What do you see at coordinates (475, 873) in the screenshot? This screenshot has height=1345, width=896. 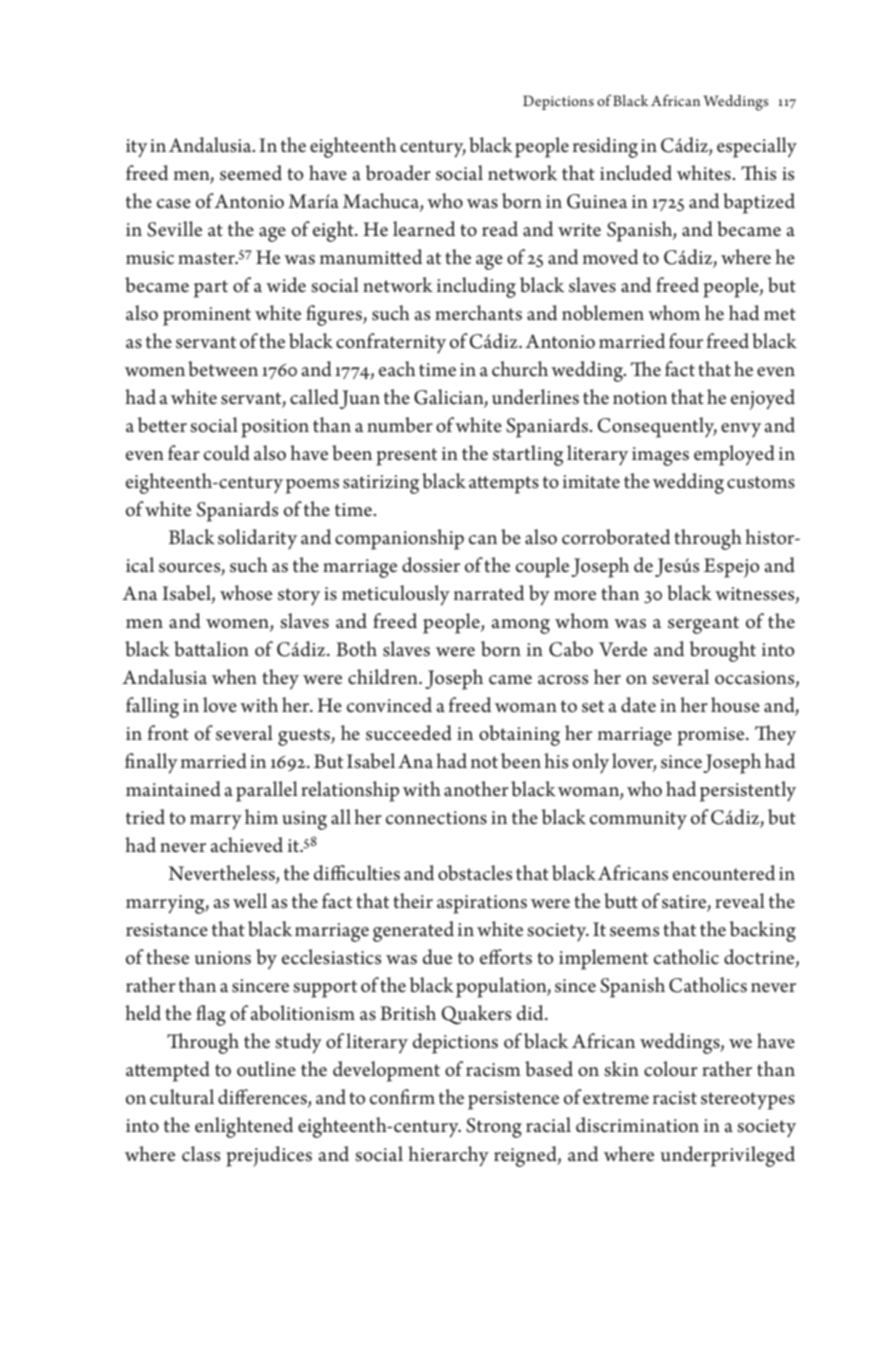 I see `obstacles` at bounding box center [475, 873].
